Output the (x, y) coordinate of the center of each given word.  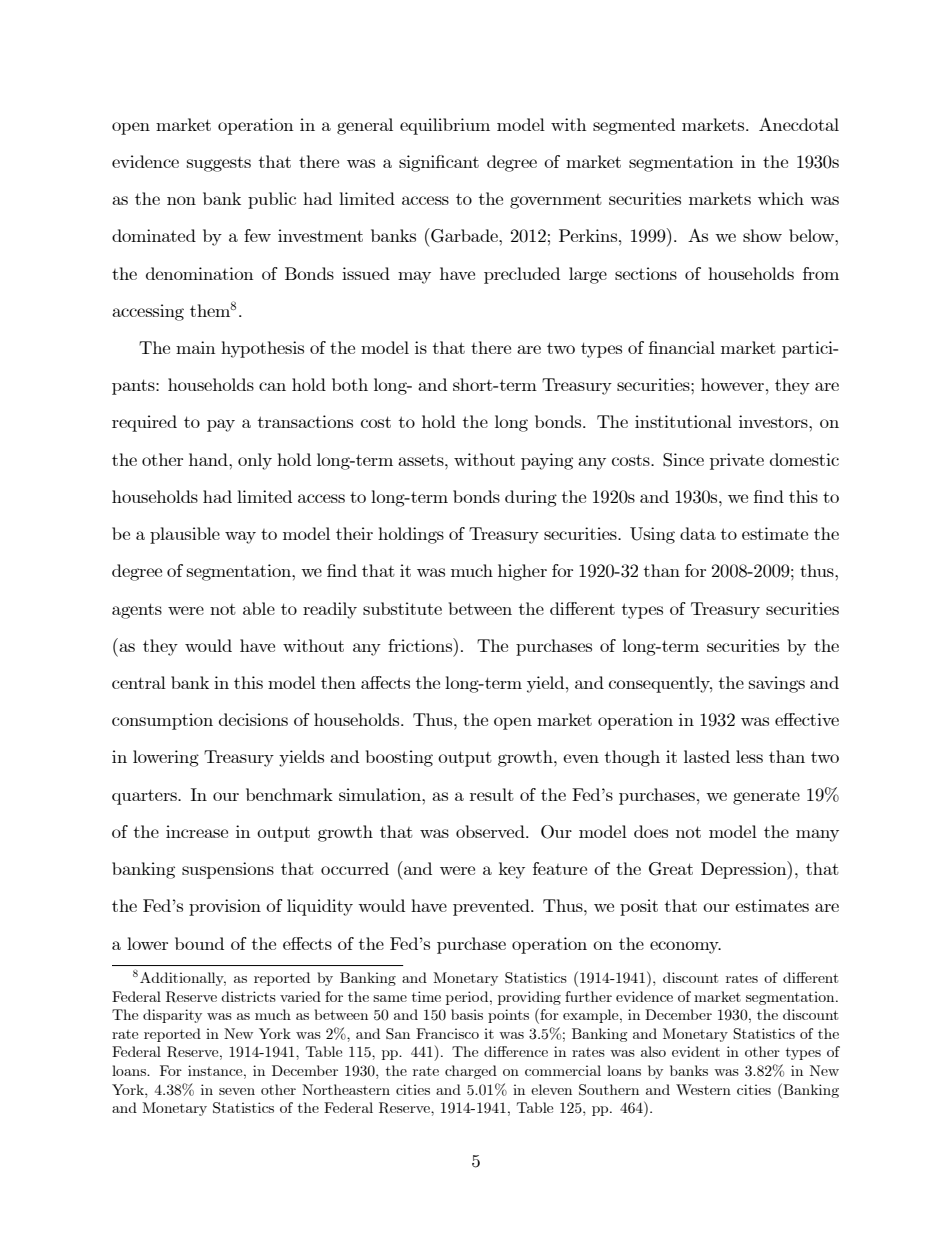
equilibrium (445, 126)
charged (471, 1072)
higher (522, 572)
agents (137, 611)
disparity (172, 1016)
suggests (219, 164)
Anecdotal (799, 124)
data (698, 533)
